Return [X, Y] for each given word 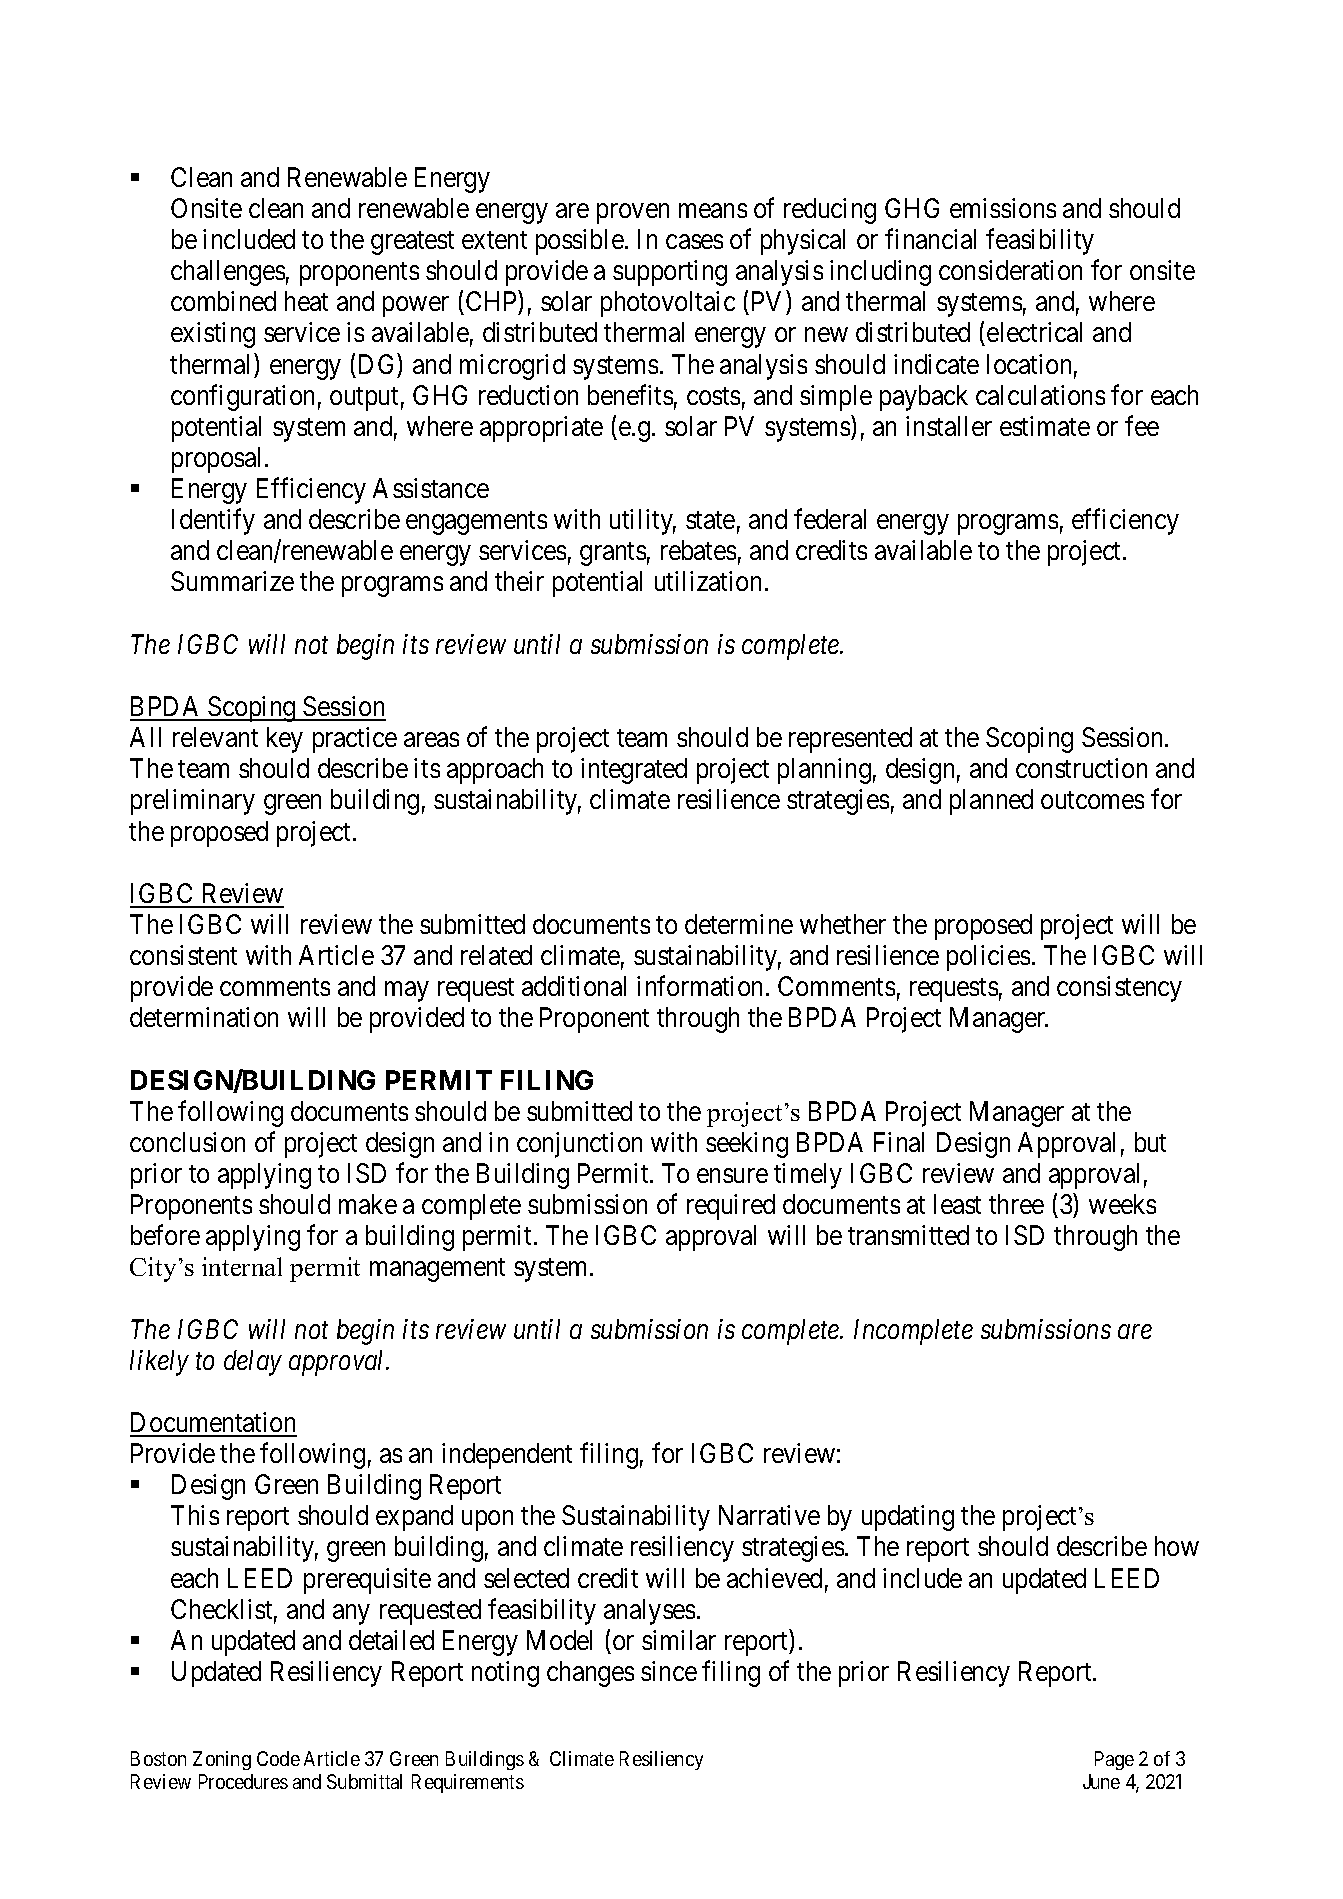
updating [908, 1518]
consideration [1010, 270]
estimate [1045, 426]
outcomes [1092, 800]
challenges [228, 273]
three [1016, 1204]
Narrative [769, 1515]
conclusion [187, 1142]
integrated [634, 771]
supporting [670, 273]
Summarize [232, 581]
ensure [732, 1175]
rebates [698, 550]
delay [253, 1363]
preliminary [193, 802]
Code [278, 1758]
